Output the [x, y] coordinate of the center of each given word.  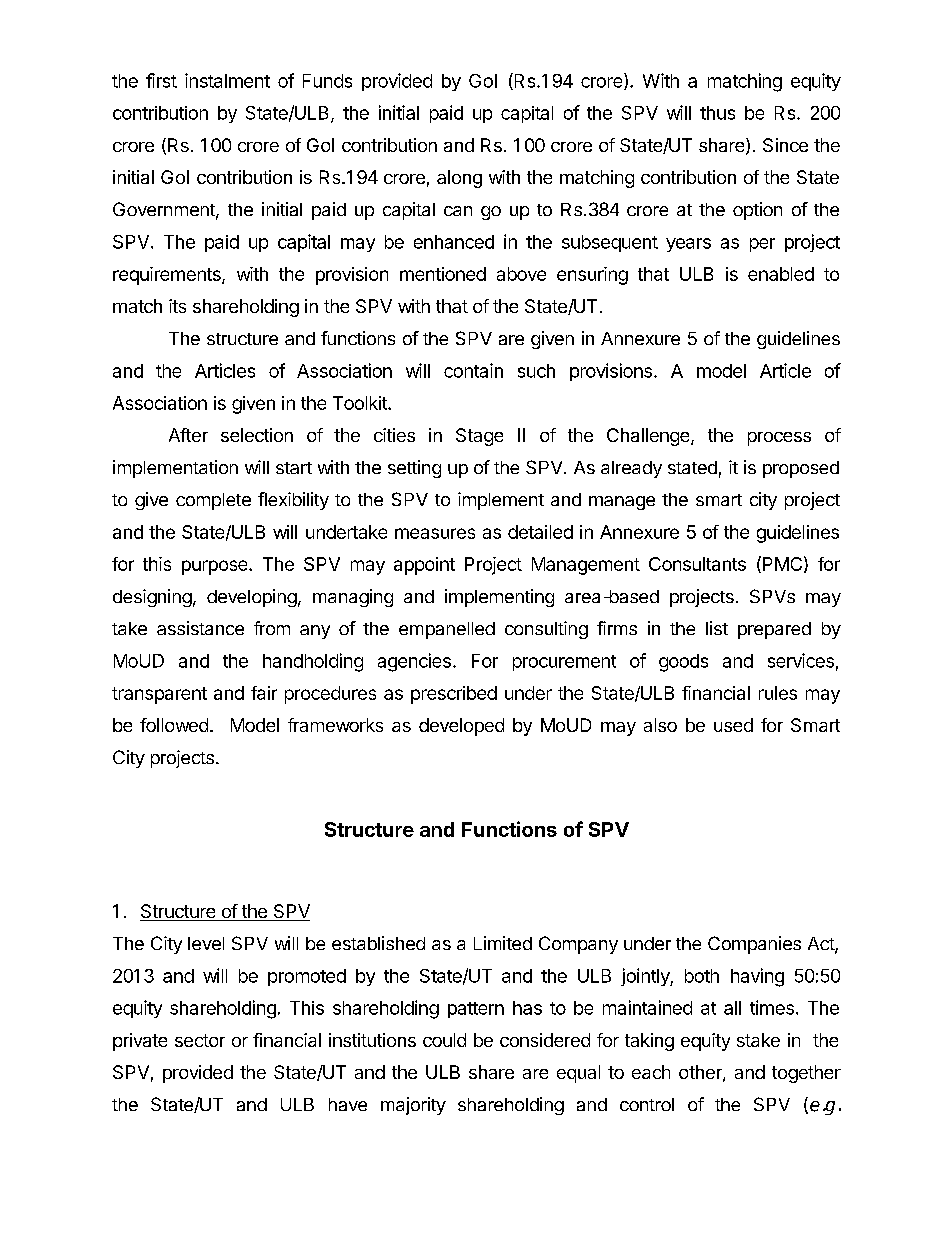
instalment [227, 80]
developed [461, 727]
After [188, 435]
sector [200, 1040]
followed [174, 725]
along [459, 179]
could [444, 1040]
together [806, 1074]
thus [717, 113]
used [733, 725]
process [779, 439]
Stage [479, 437]
